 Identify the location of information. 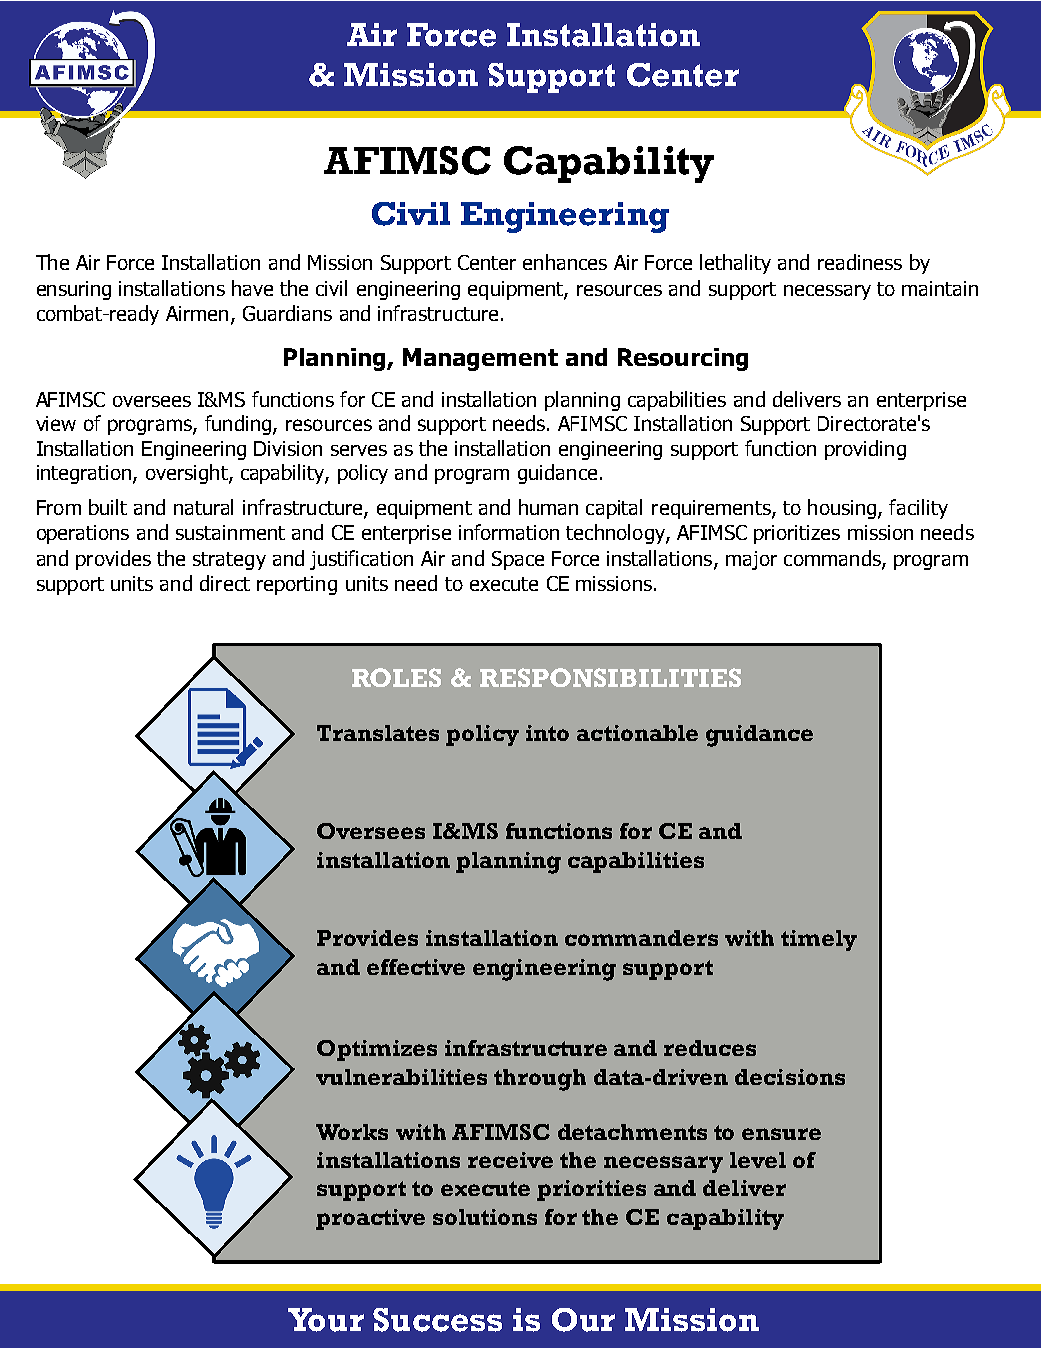
(509, 532).
